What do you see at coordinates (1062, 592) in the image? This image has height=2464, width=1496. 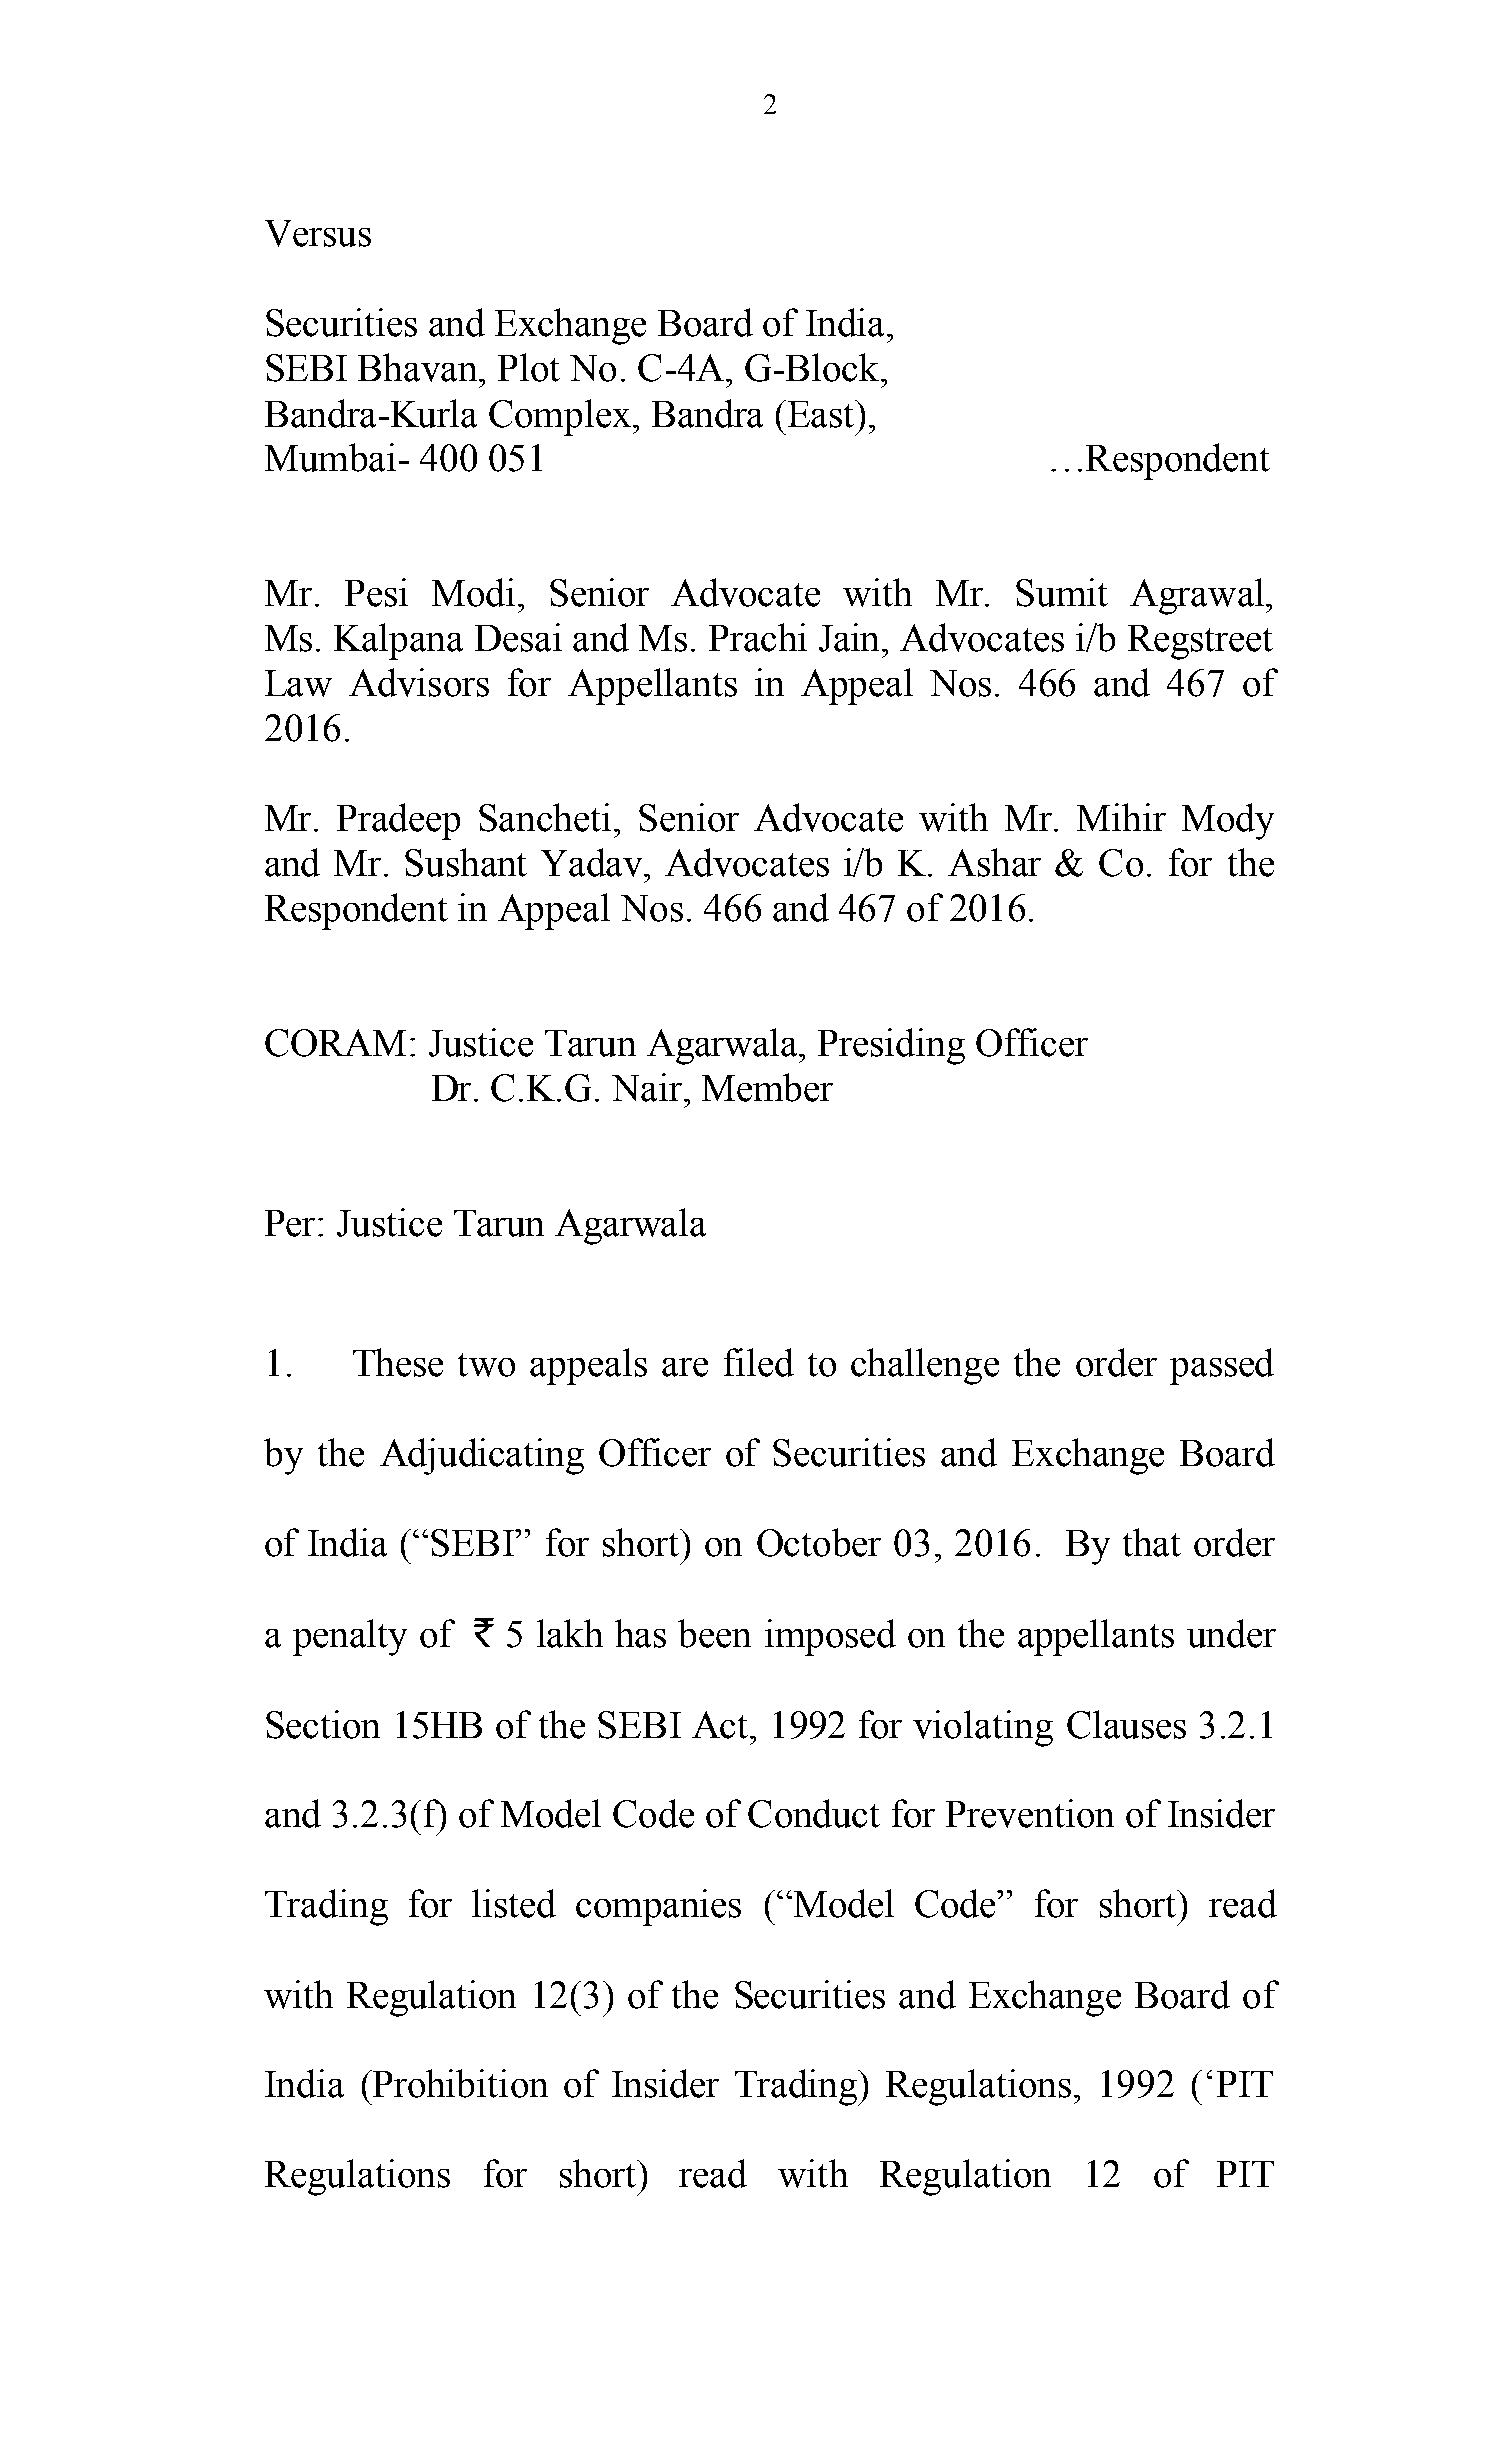 I see `Sumit` at bounding box center [1062, 592].
